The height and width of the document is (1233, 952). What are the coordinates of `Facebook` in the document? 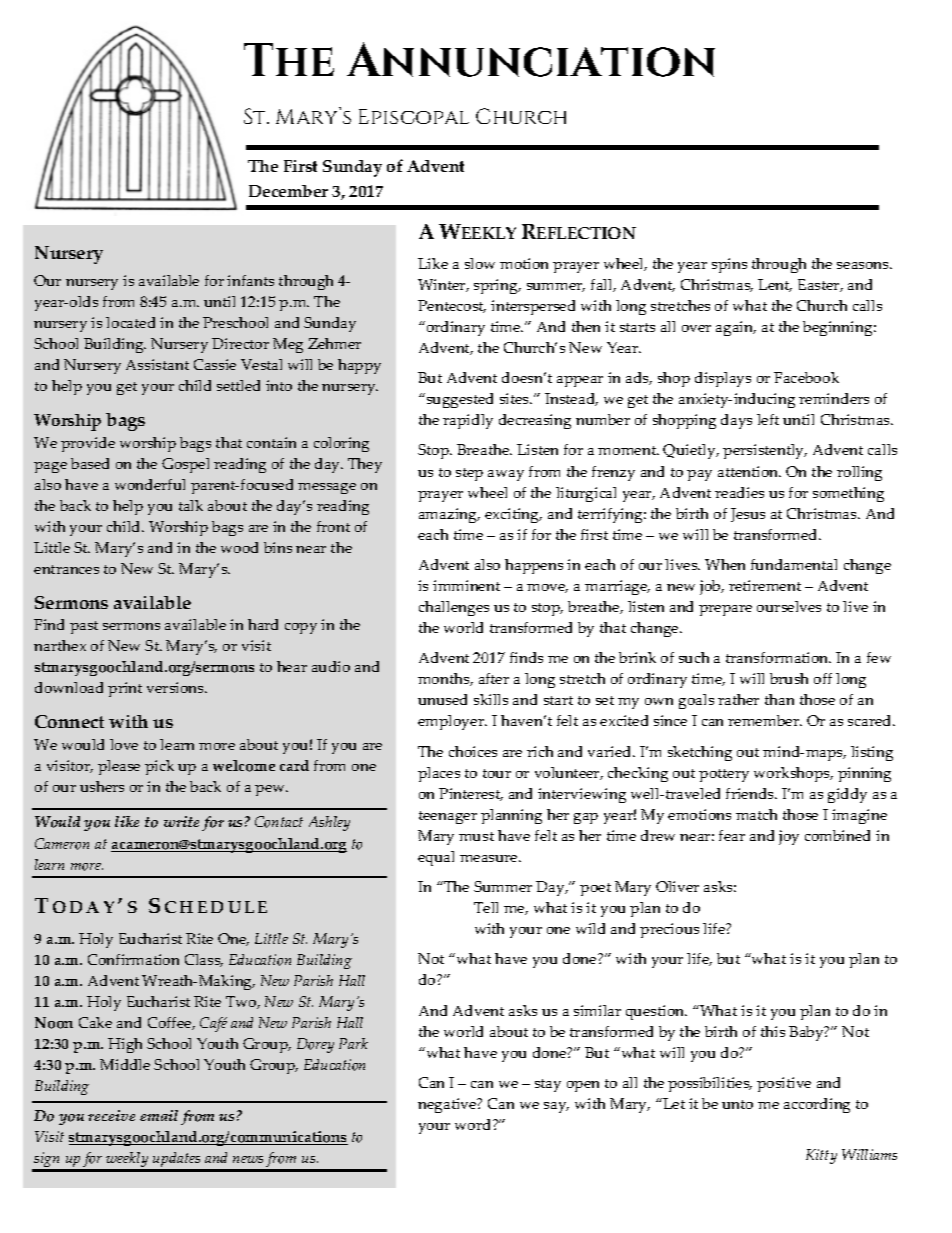 It's located at (806, 377).
